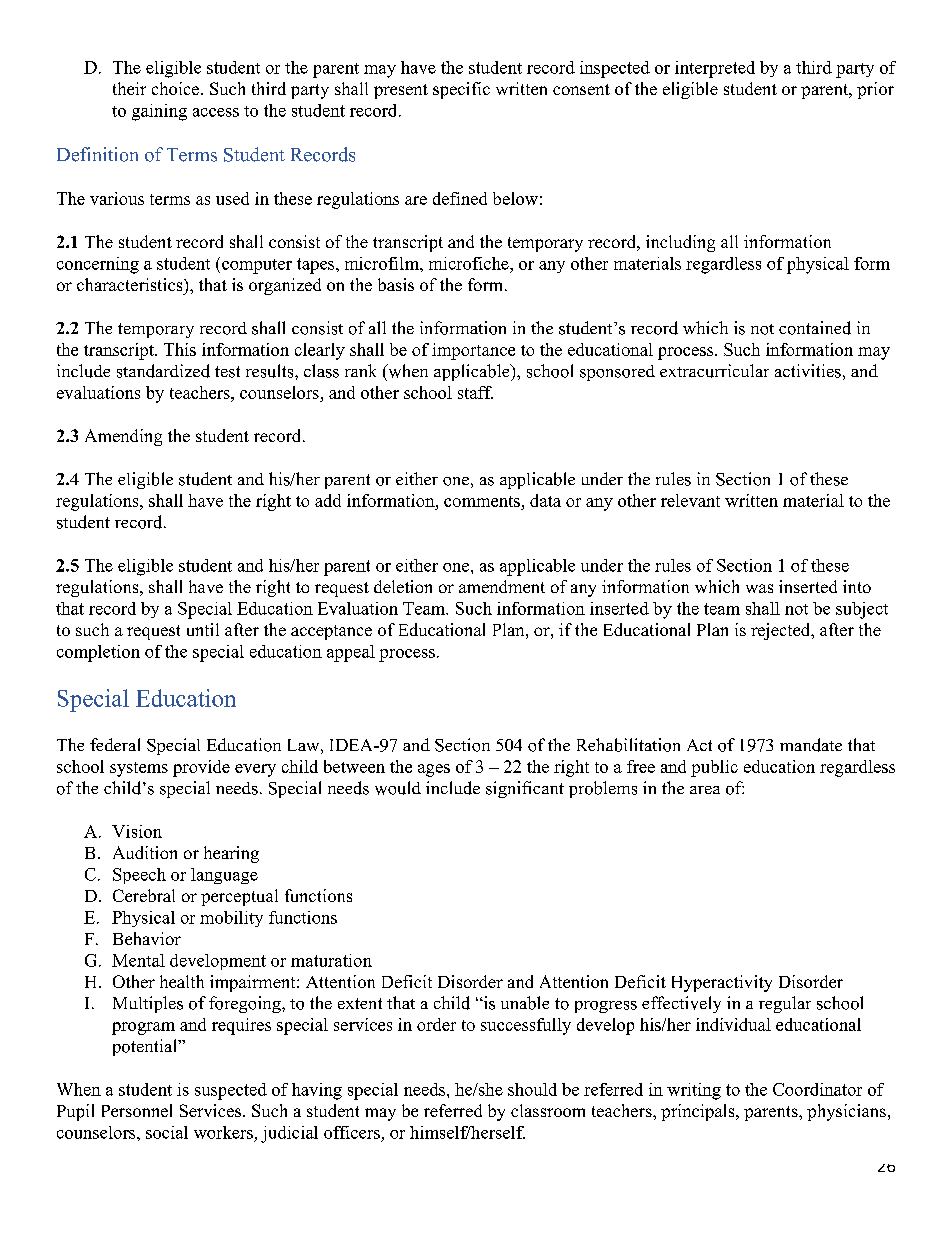 Image resolution: width=952 pixels, height=1233 pixels. What do you see at coordinates (475, 392) in the page?
I see `staff` at bounding box center [475, 392].
